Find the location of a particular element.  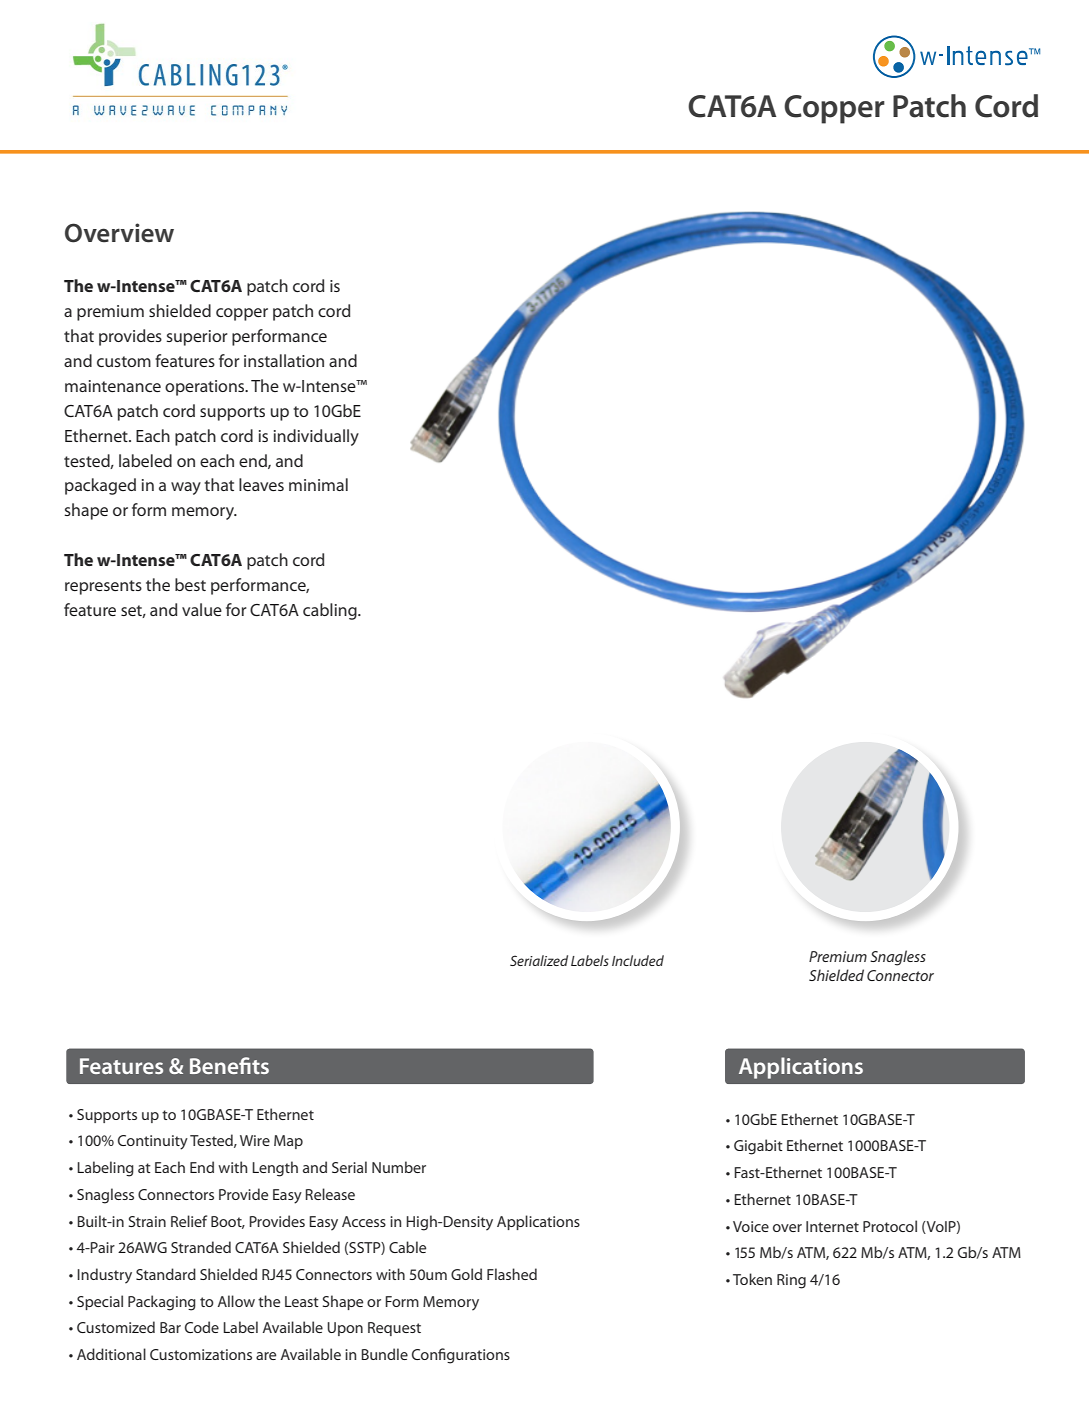

Code is located at coordinates (202, 1327).
